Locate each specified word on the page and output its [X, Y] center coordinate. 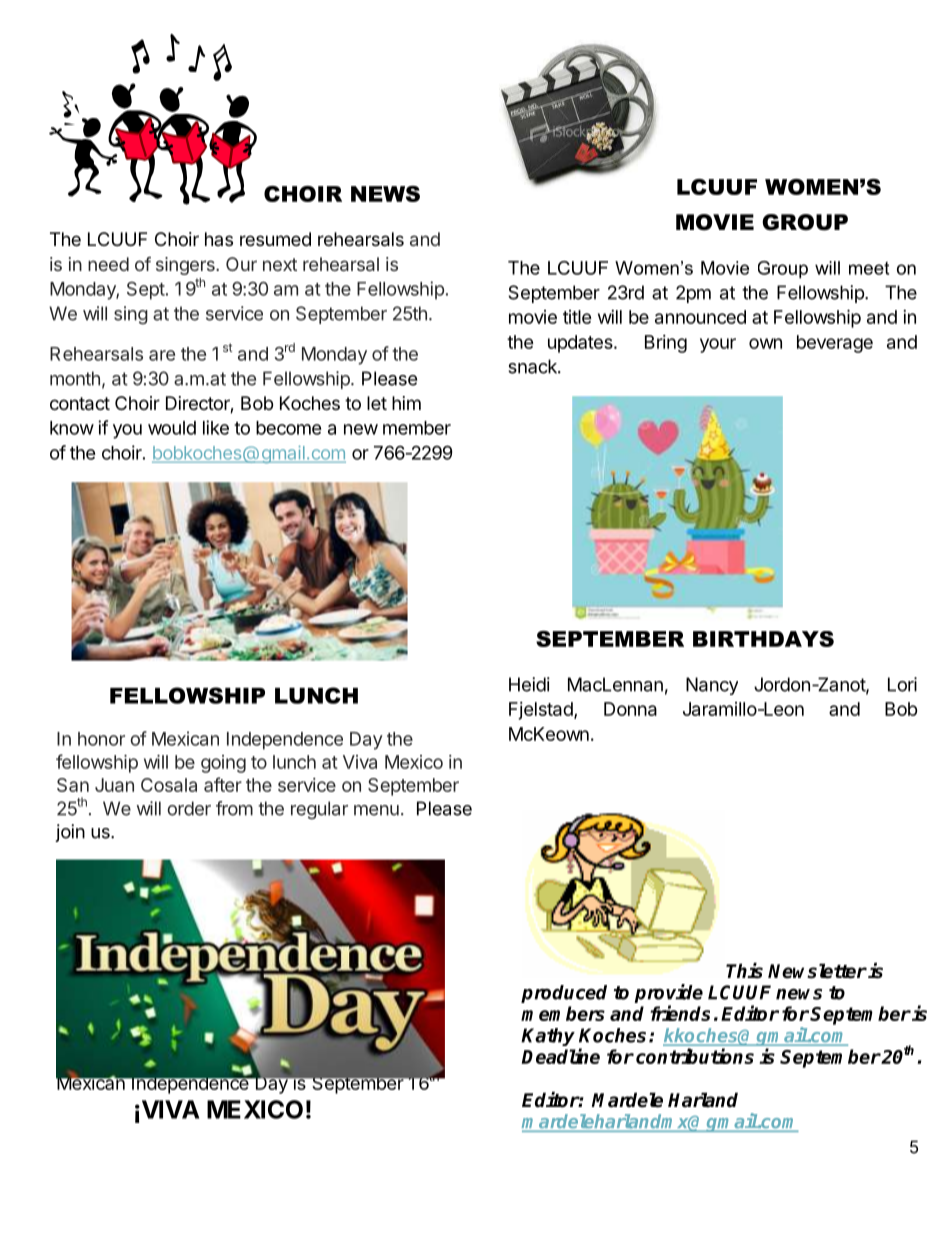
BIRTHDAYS [763, 639]
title [577, 317]
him [406, 403]
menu [376, 810]
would [172, 428]
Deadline [560, 1056]
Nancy [712, 686]
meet [869, 268]
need [108, 264]
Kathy [548, 1037]
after [223, 784]
